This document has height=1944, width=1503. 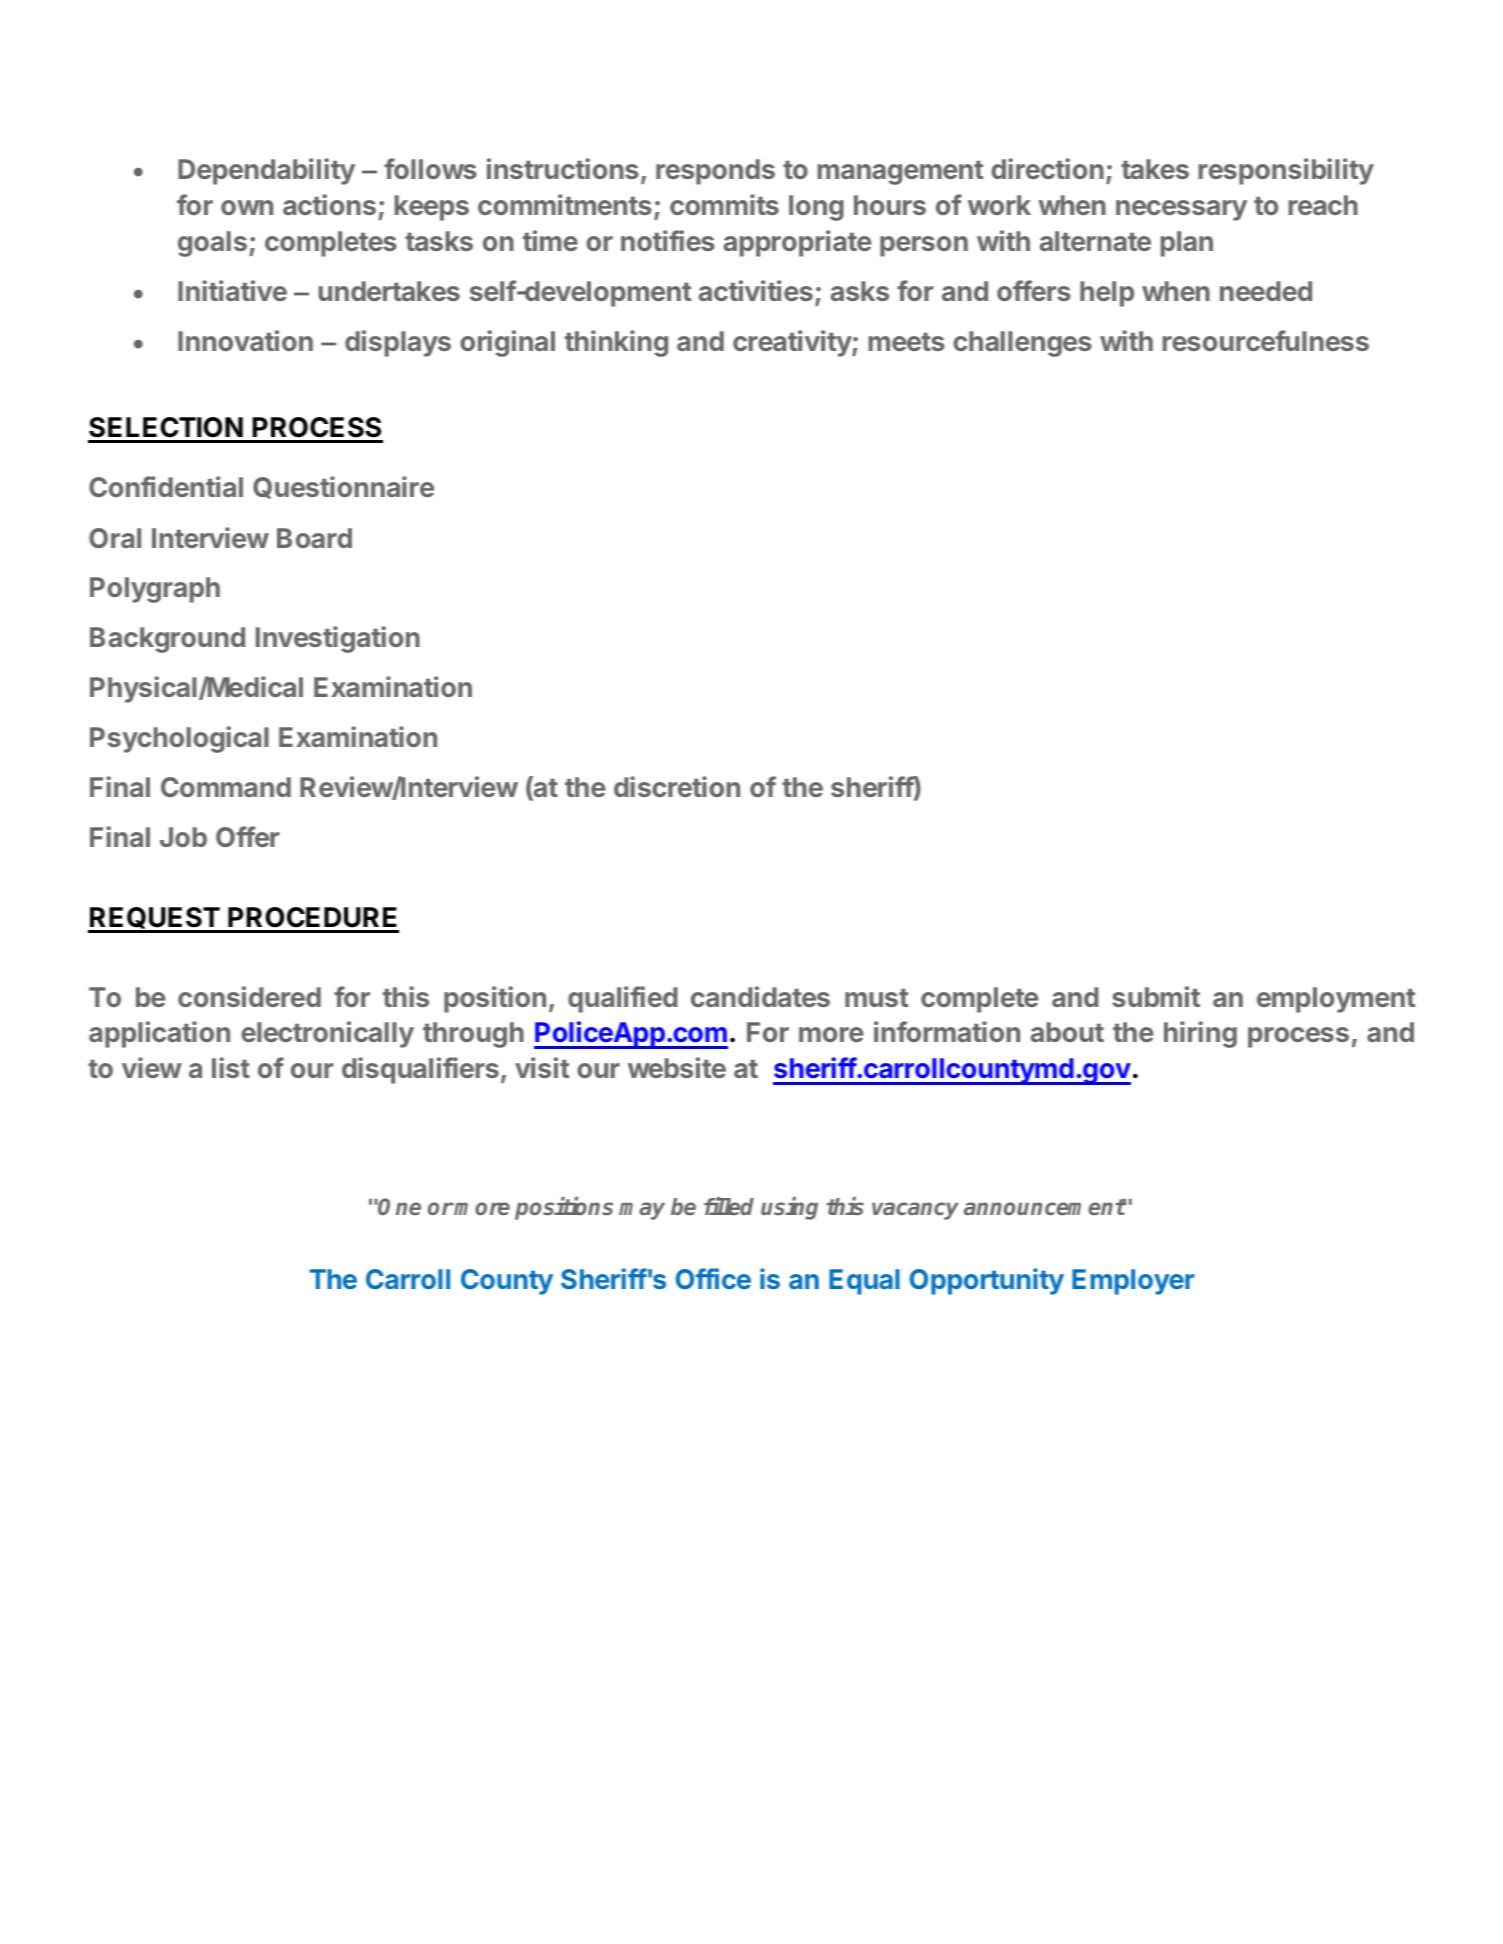 What do you see at coordinates (1200, 1034) in the document?
I see `hiring` at bounding box center [1200, 1034].
